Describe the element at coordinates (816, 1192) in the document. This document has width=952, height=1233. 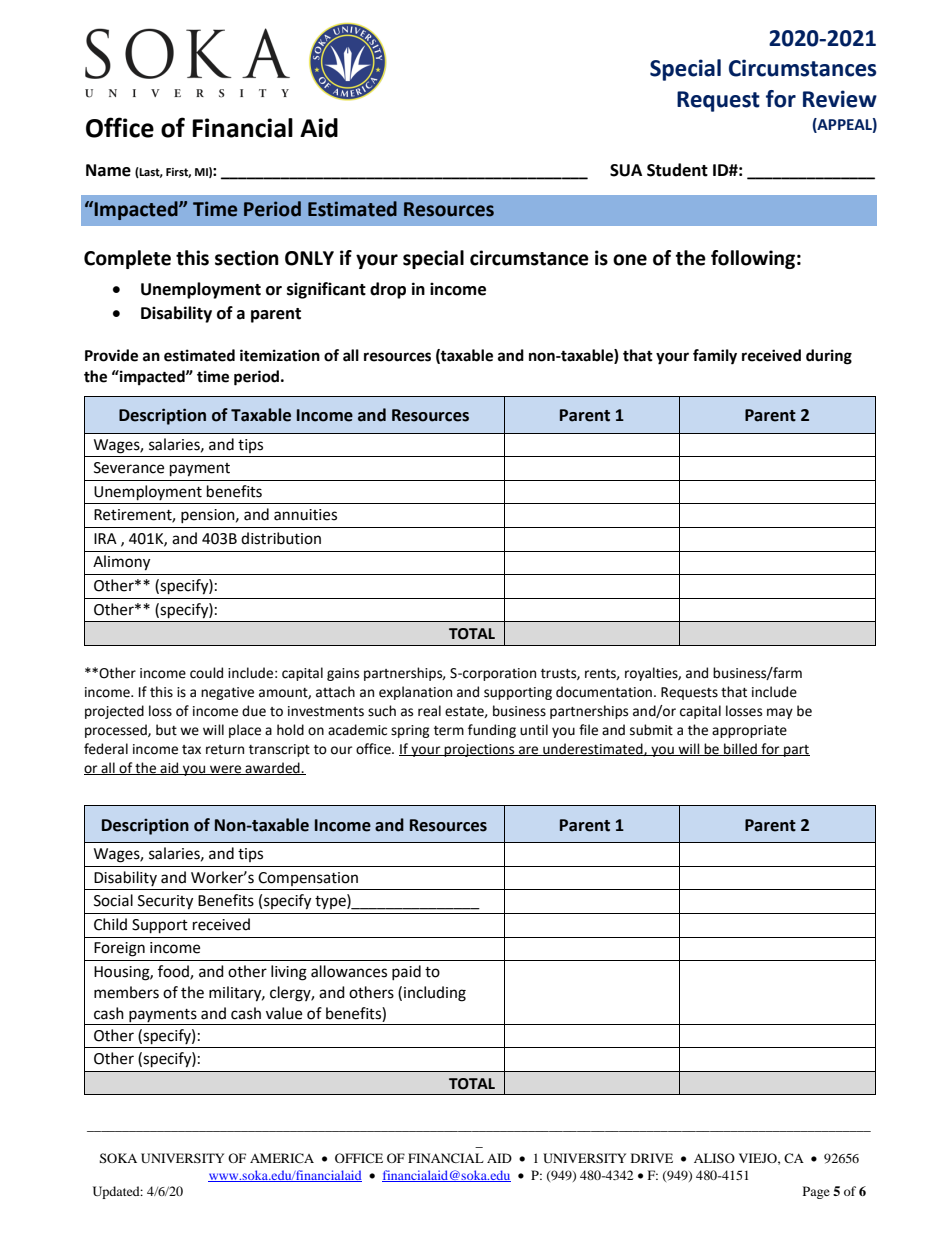
I see `Page` at that location.
